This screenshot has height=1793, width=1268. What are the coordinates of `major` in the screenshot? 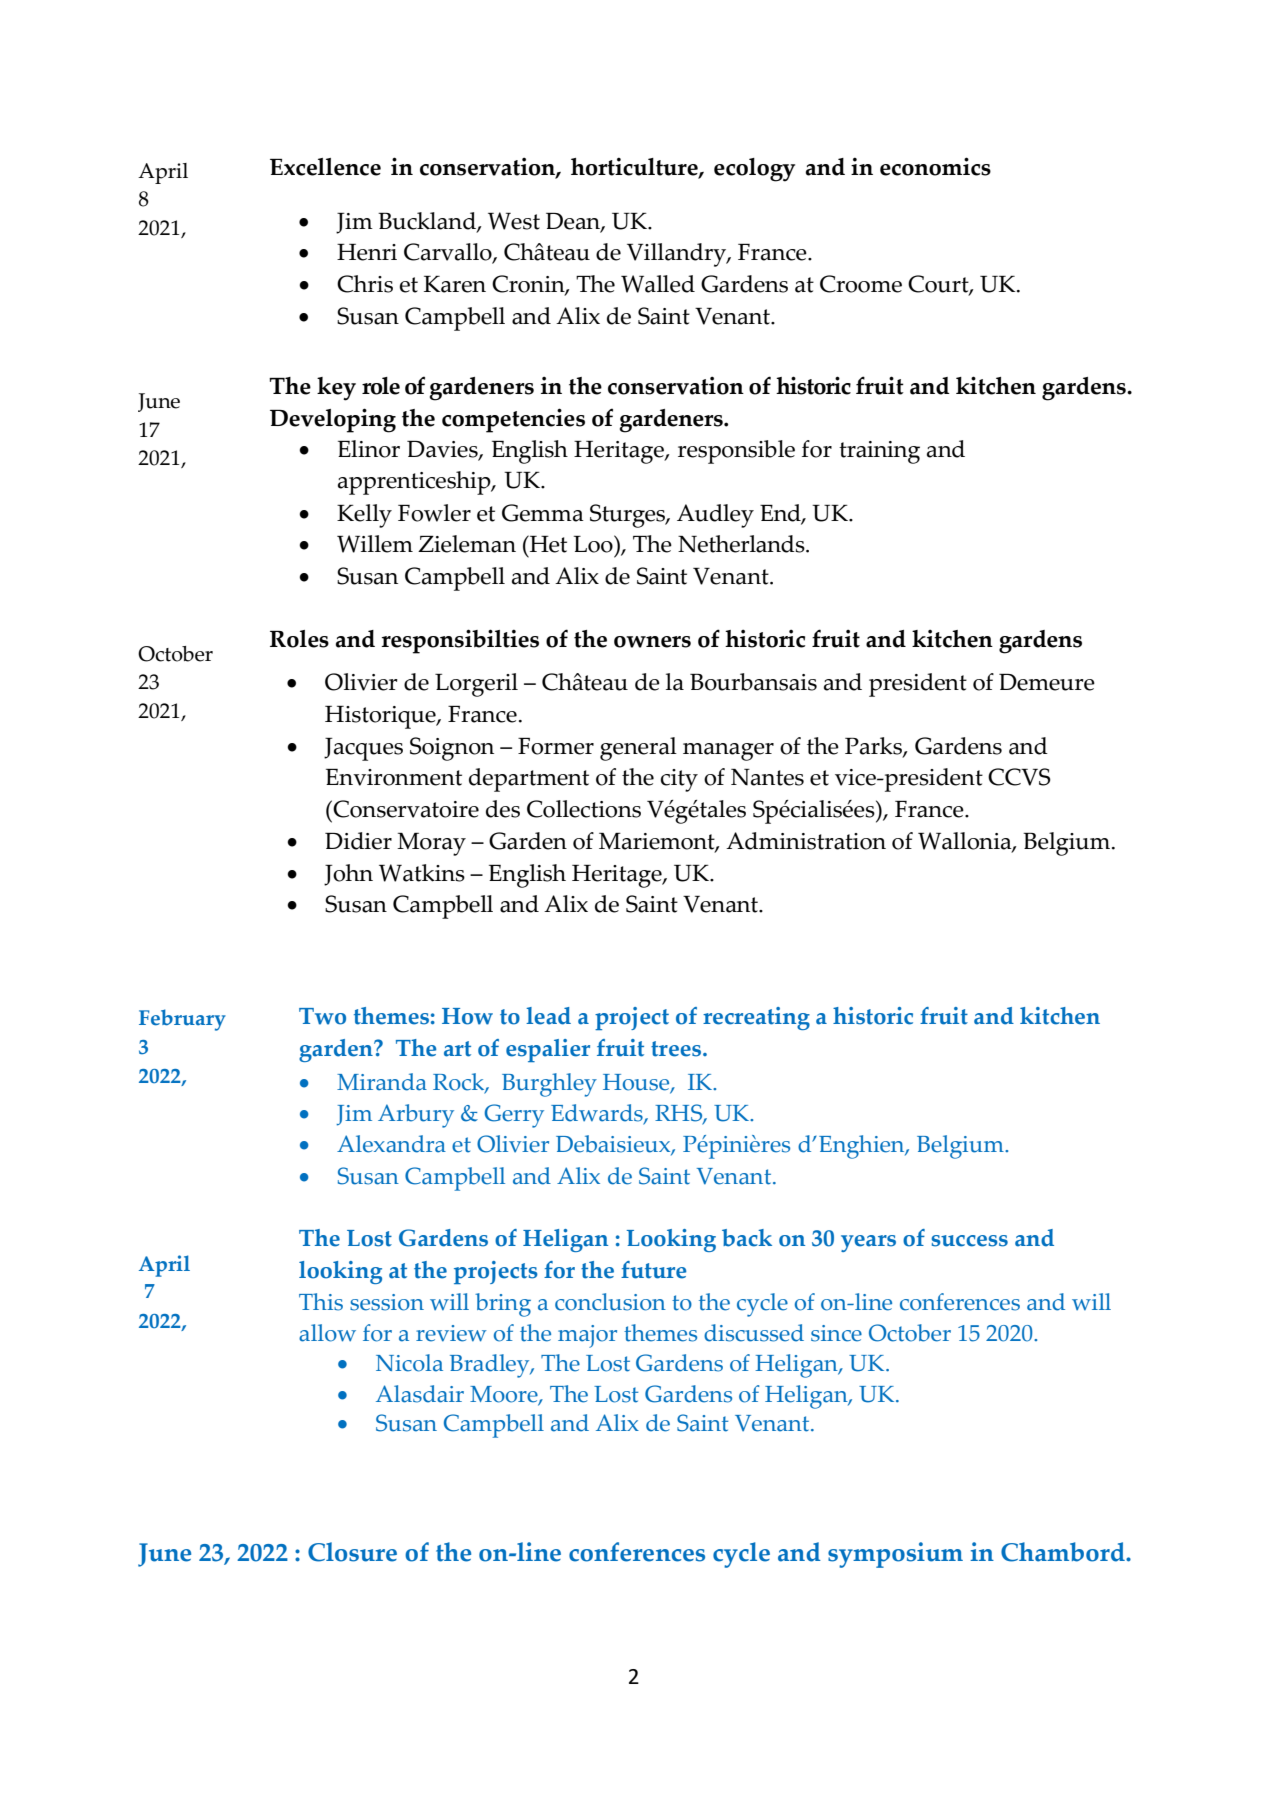 It's located at (587, 1336).
